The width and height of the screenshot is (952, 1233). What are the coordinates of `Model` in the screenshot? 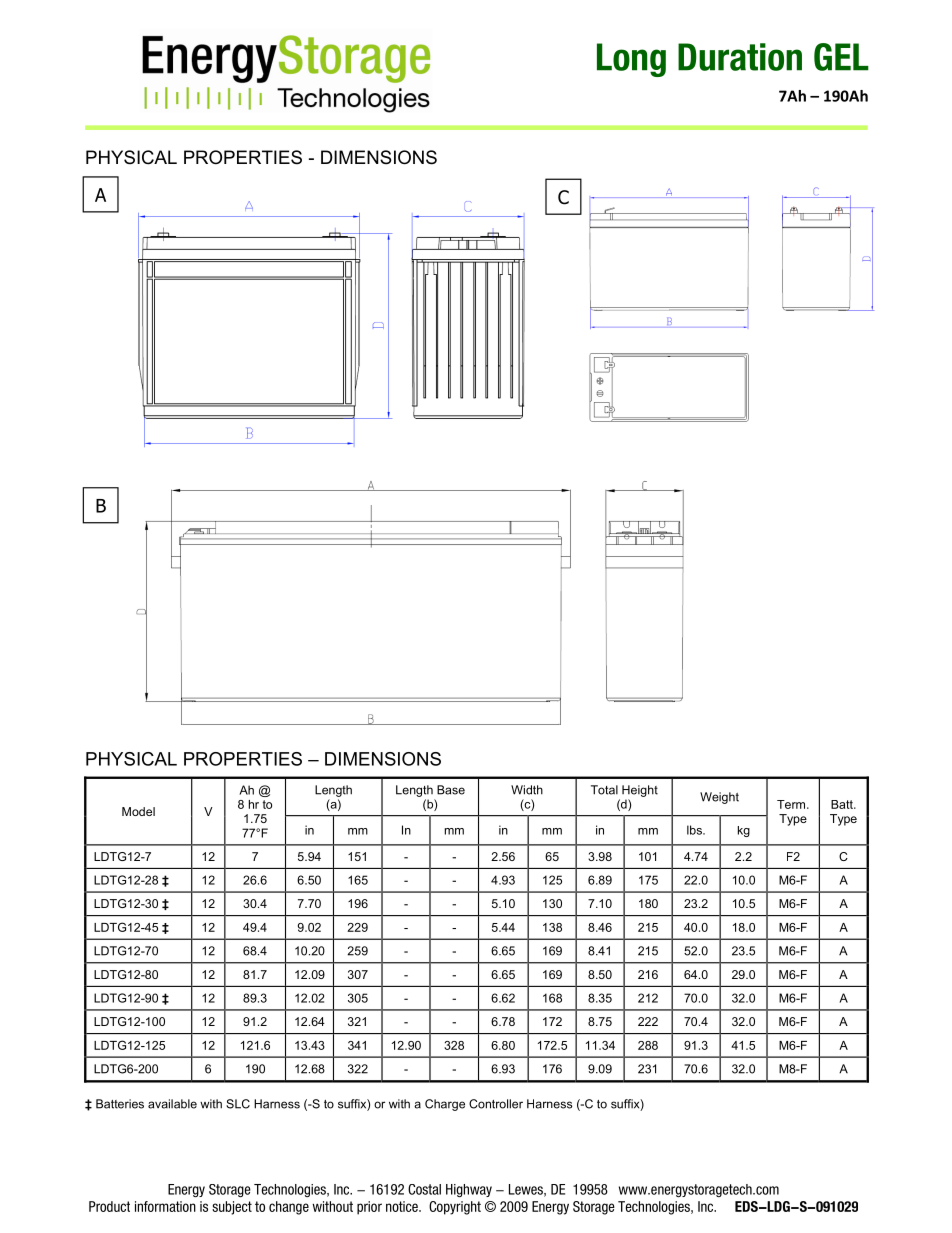 It's located at (138, 811).
